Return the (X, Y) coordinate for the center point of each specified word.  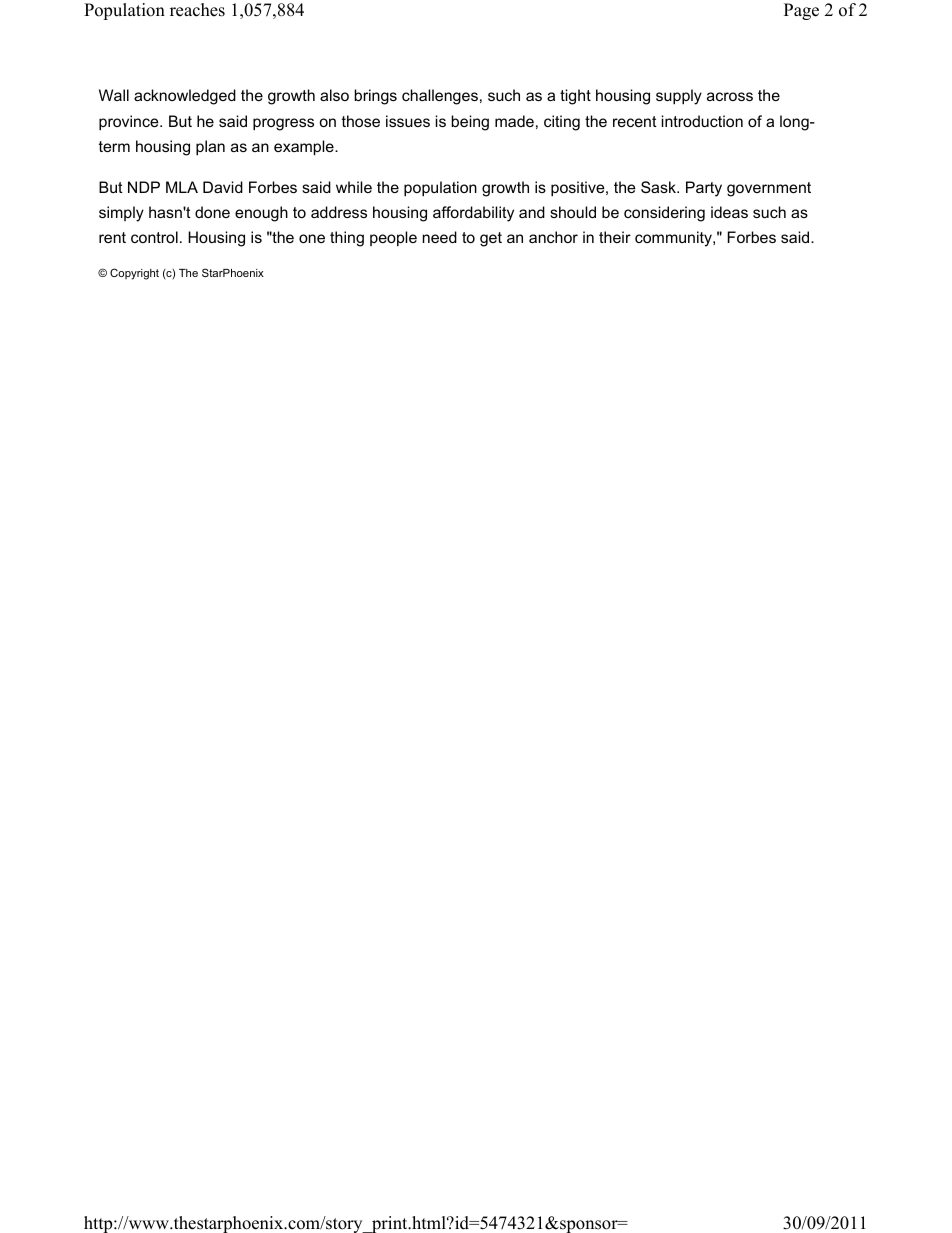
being (470, 123)
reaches (197, 10)
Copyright (134, 274)
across (730, 96)
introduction (702, 121)
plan (210, 147)
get (491, 239)
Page (801, 11)
